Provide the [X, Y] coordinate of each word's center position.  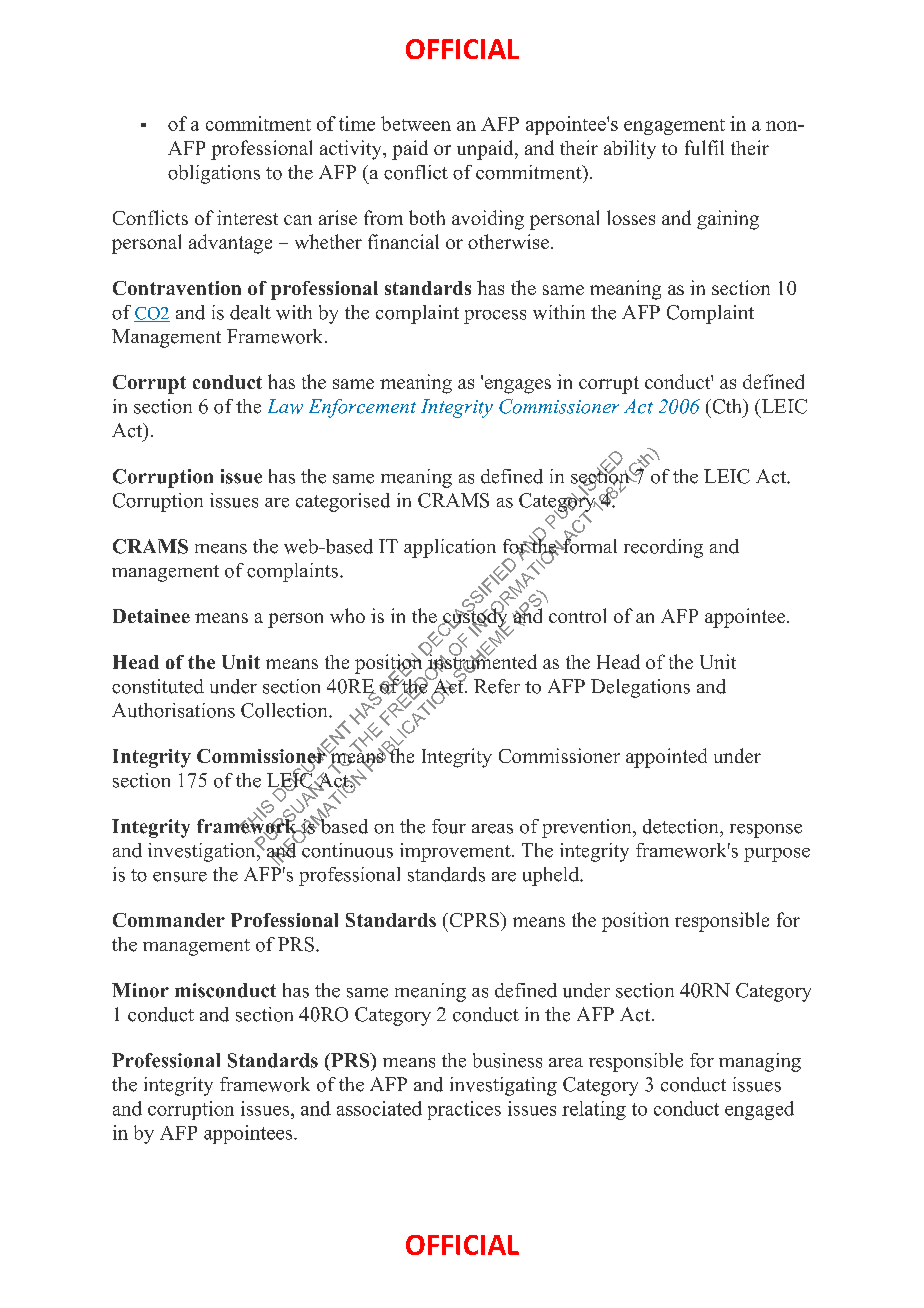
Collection [285, 710]
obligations [214, 174]
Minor [140, 990]
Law [285, 406]
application [450, 548]
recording [663, 548]
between [416, 123]
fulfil [704, 147]
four [449, 826]
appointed [666, 758]
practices [464, 1110]
